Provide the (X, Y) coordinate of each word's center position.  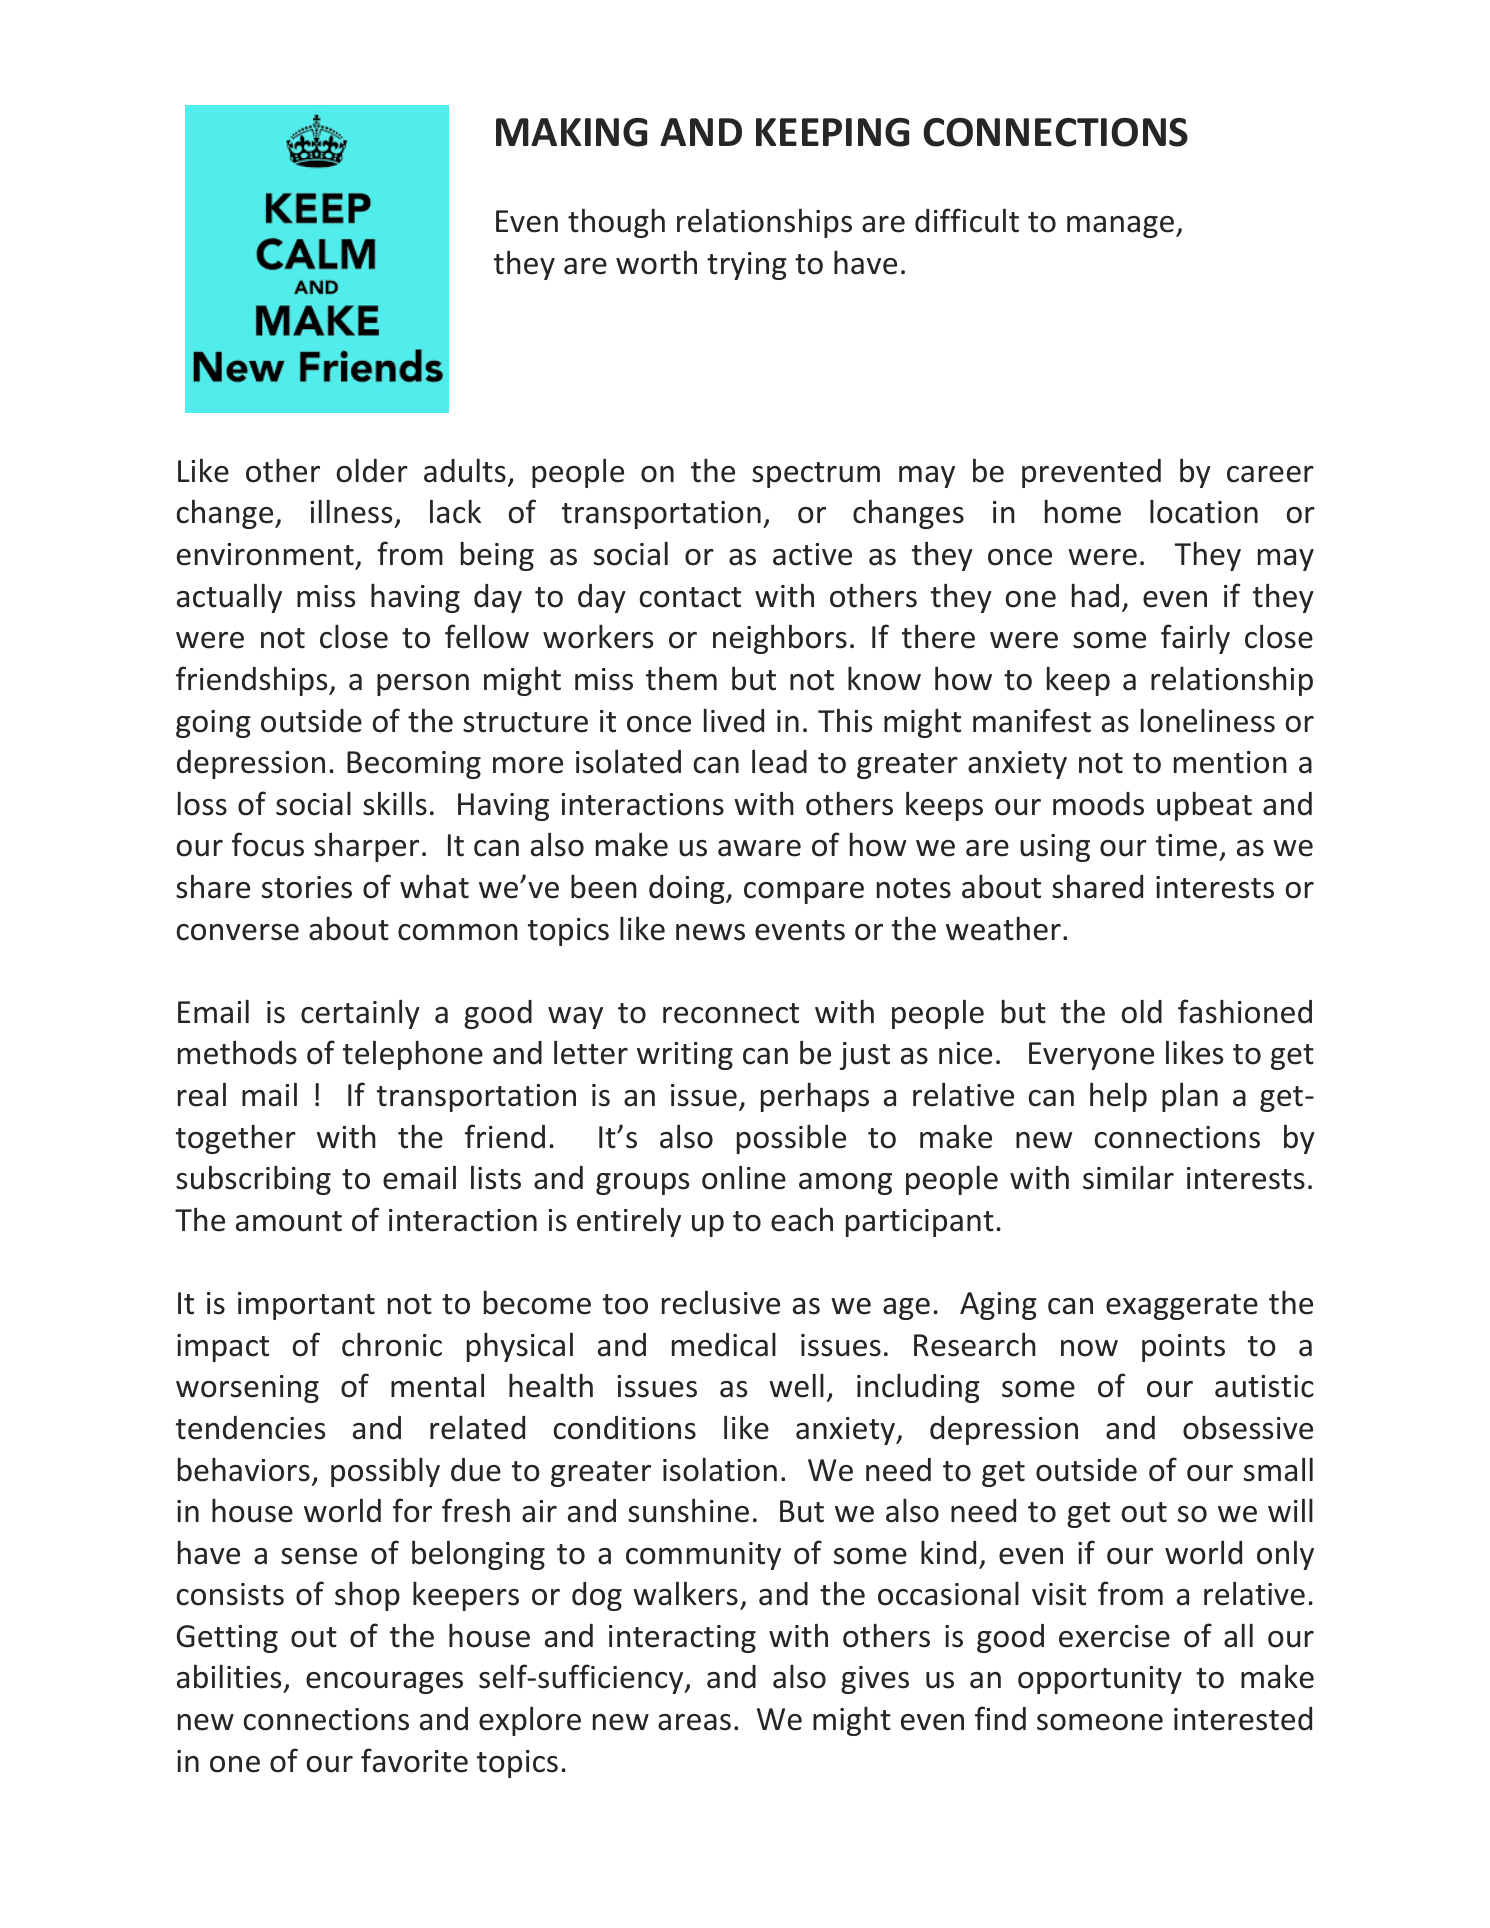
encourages (384, 1683)
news (710, 932)
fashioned (1245, 1011)
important (306, 1306)
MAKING (571, 132)
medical (724, 1344)
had (1095, 595)
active (812, 554)
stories (307, 887)
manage (1122, 227)
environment (265, 554)
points (1183, 1348)
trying (747, 266)
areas (694, 1722)
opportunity (1100, 1680)
